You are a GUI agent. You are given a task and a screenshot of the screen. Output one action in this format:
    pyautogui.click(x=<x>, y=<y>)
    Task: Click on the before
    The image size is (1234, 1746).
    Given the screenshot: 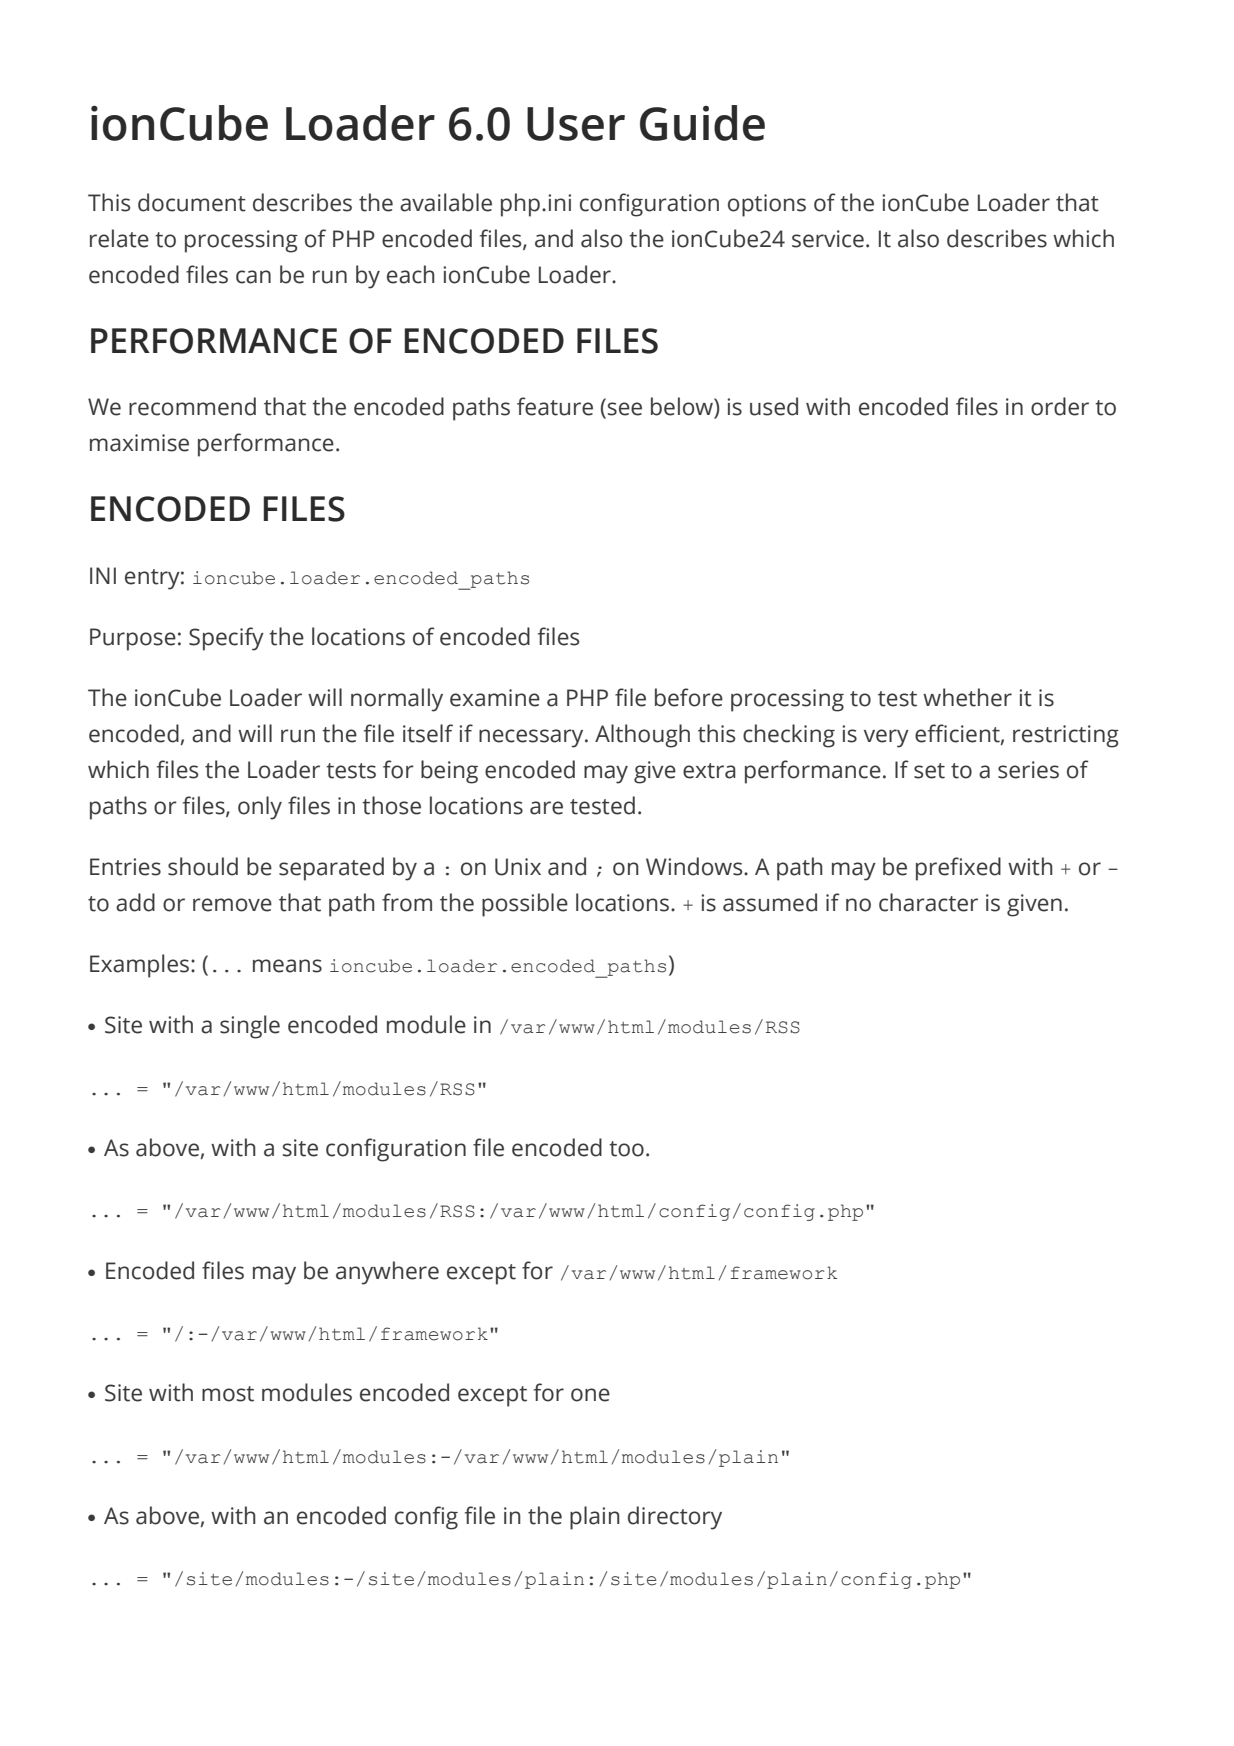 What is the action you would take?
    pyautogui.click(x=689, y=697)
